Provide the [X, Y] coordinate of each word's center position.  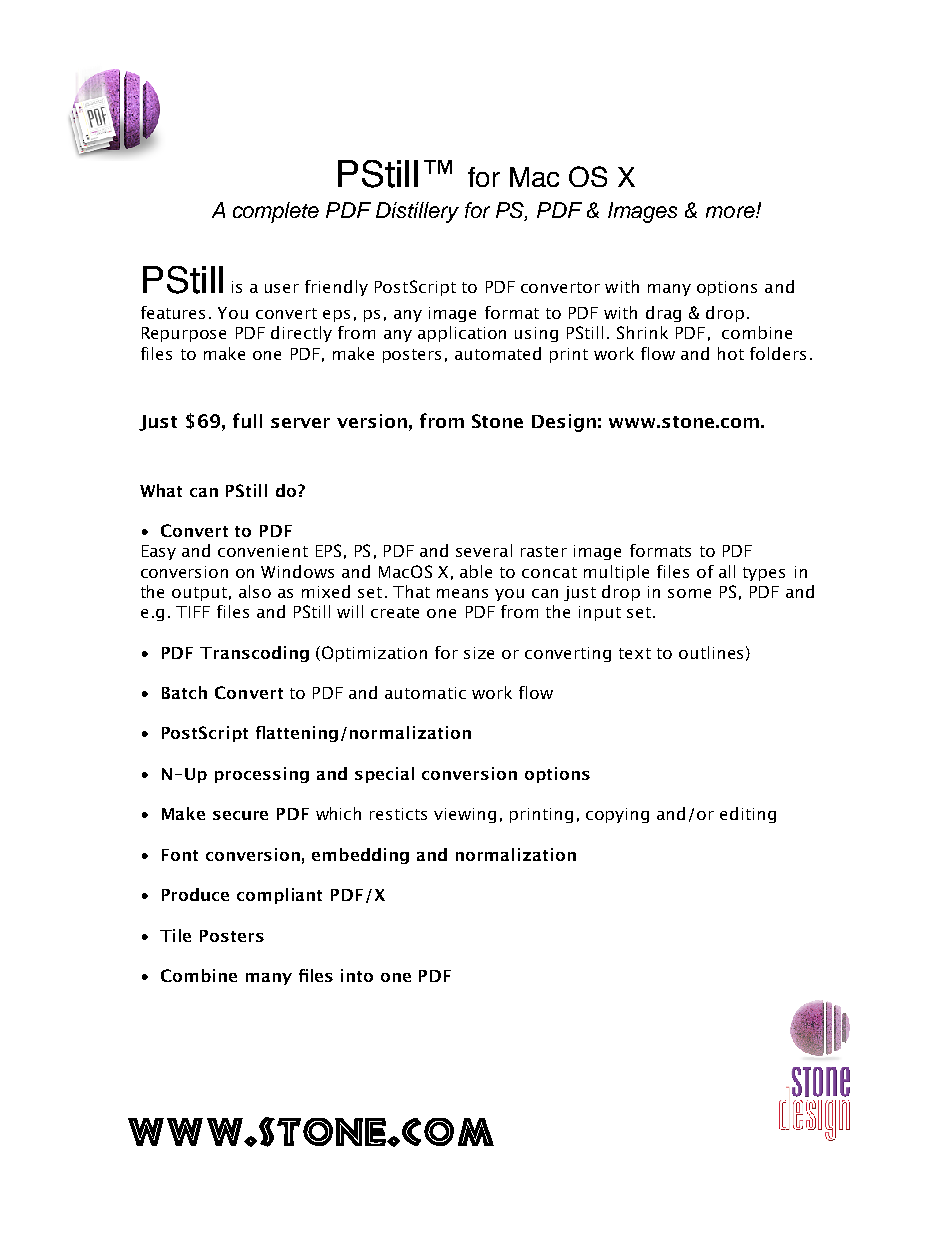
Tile [175, 935]
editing [748, 815]
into [357, 975]
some [689, 593]
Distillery [417, 212]
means [462, 593]
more [731, 212]
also [255, 591]
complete [276, 212]
